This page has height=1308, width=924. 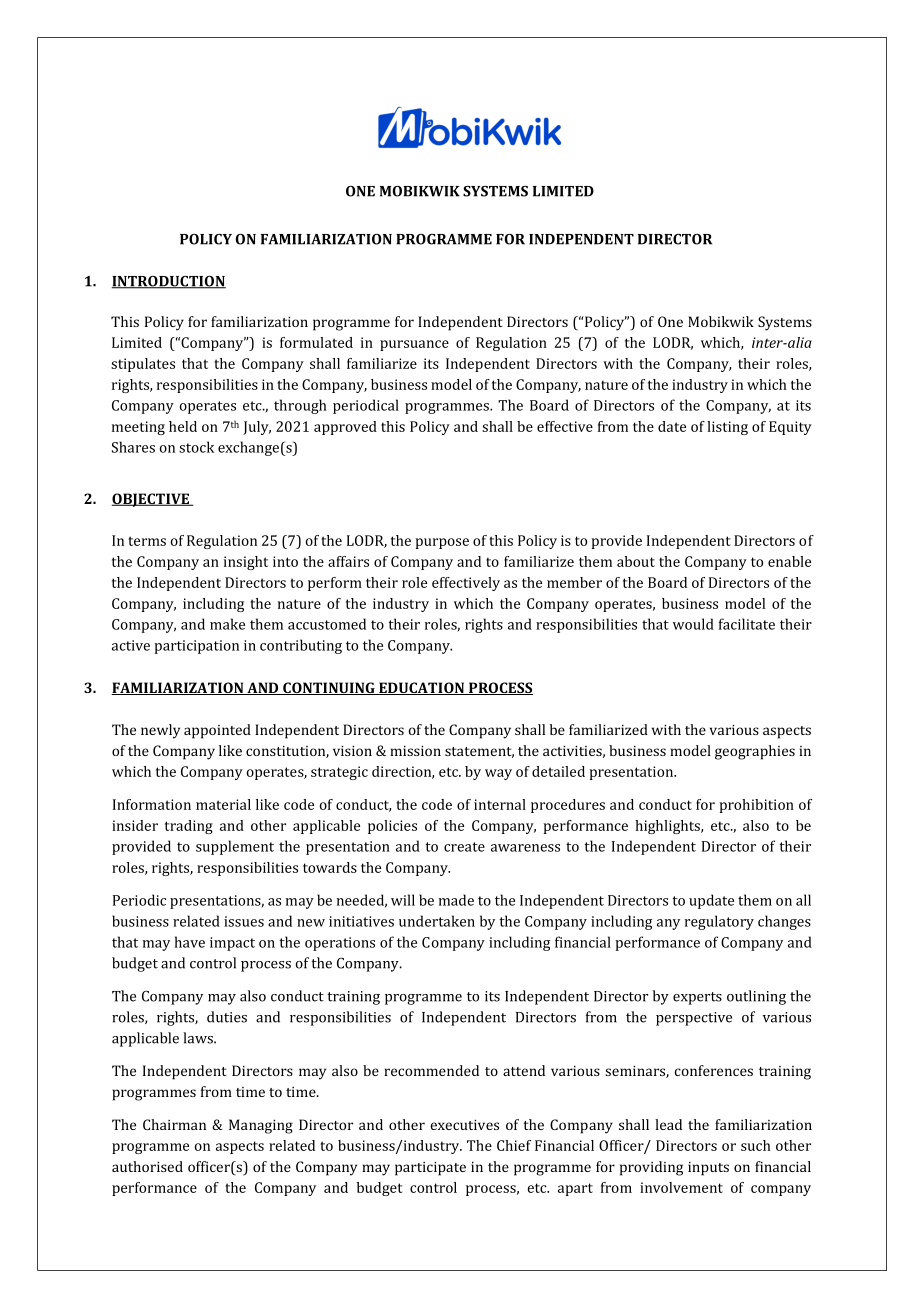 What do you see at coordinates (169, 282) in the page?
I see `INTRODUCTION` at bounding box center [169, 282].
